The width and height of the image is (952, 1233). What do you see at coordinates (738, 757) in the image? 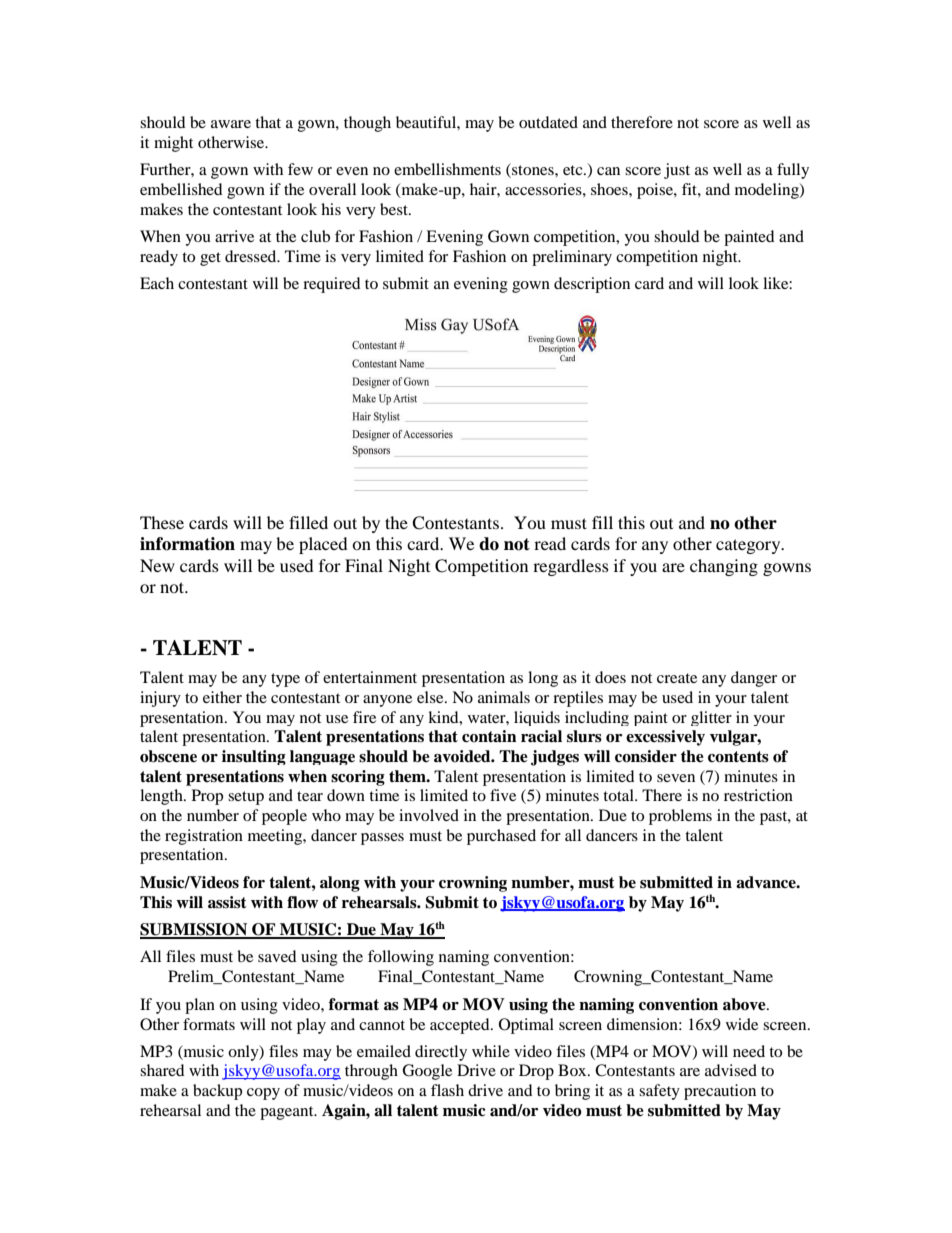
I see `contents` at bounding box center [738, 757].
